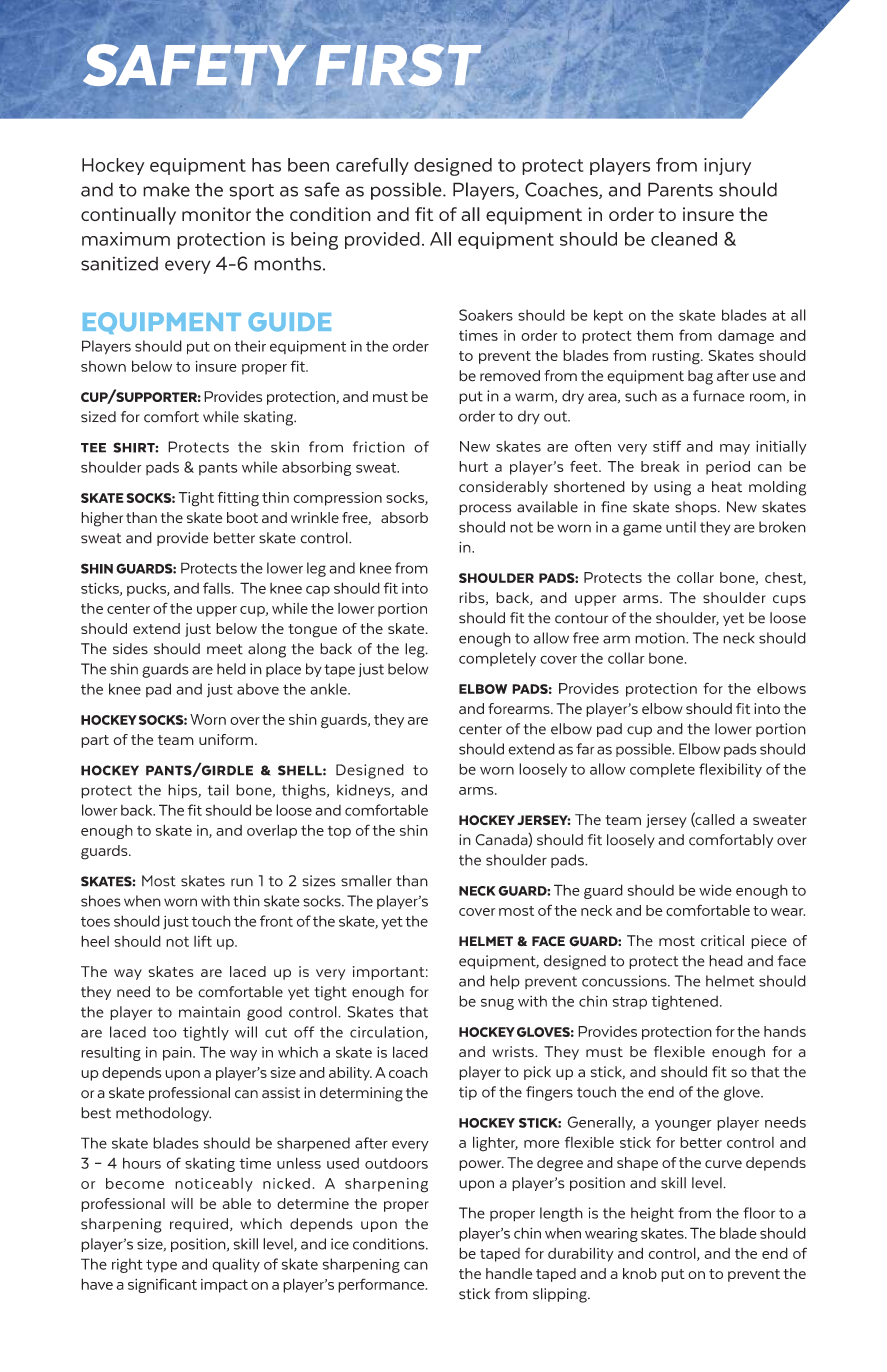  Describe the element at coordinates (382, 1285) in the document. I see `performance` at that location.
